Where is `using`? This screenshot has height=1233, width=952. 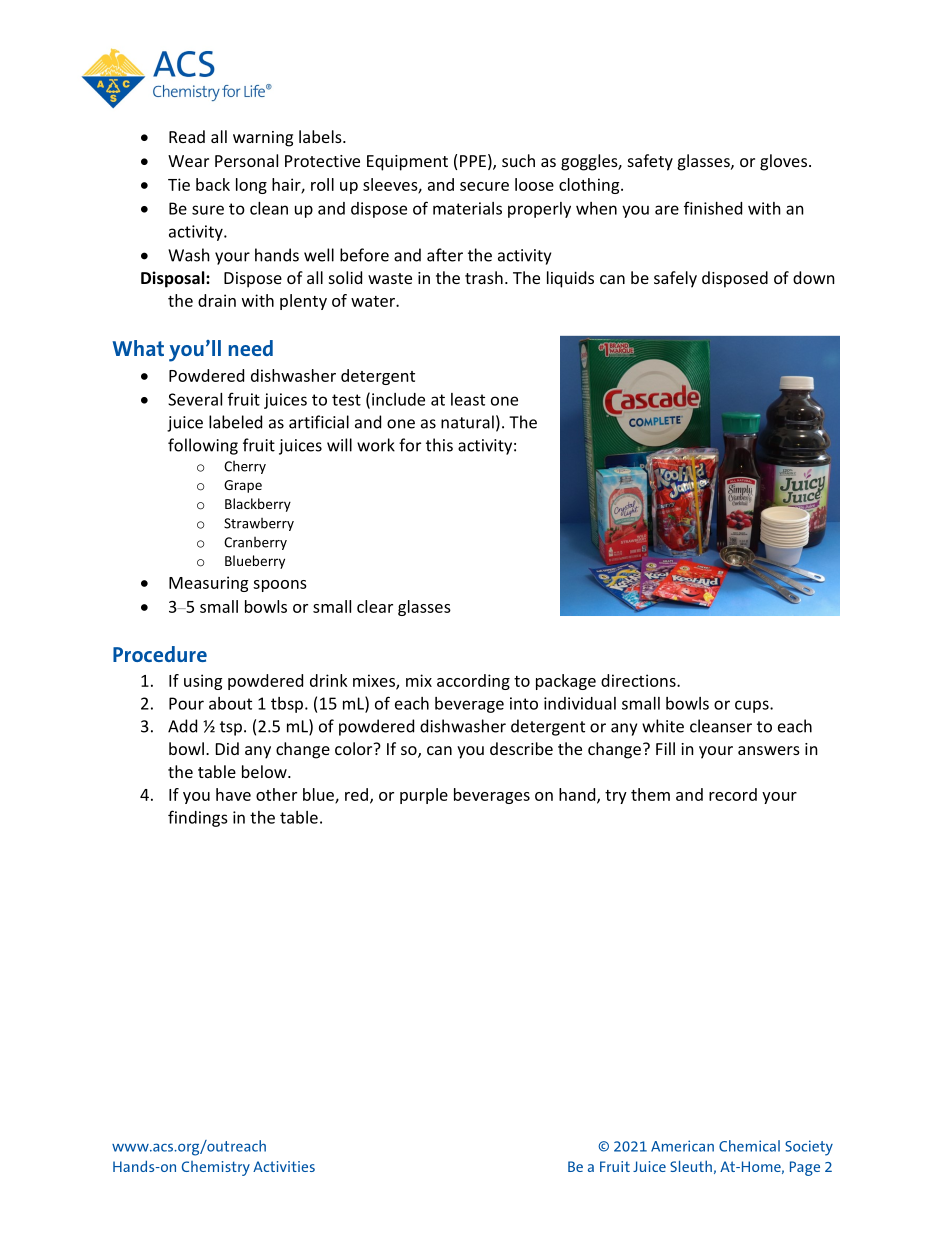
using is located at coordinates (203, 682).
